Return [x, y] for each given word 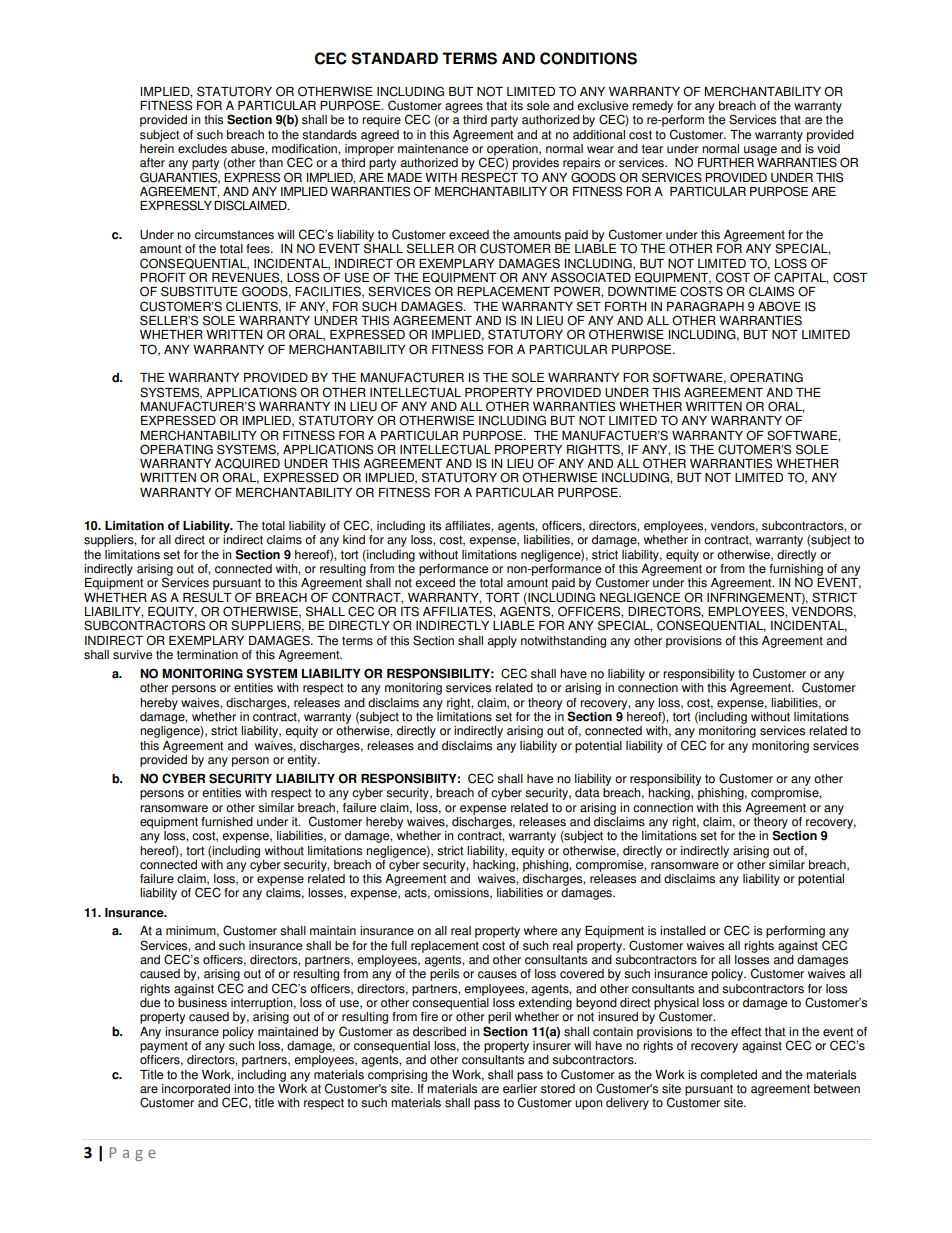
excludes [202, 149]
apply [502, 642]
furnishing [796, 569]
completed [728, 1076]
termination [207, 655]
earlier [520, 1087]
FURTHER [726, 163]
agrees [464, 108]
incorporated [196, 1091]
